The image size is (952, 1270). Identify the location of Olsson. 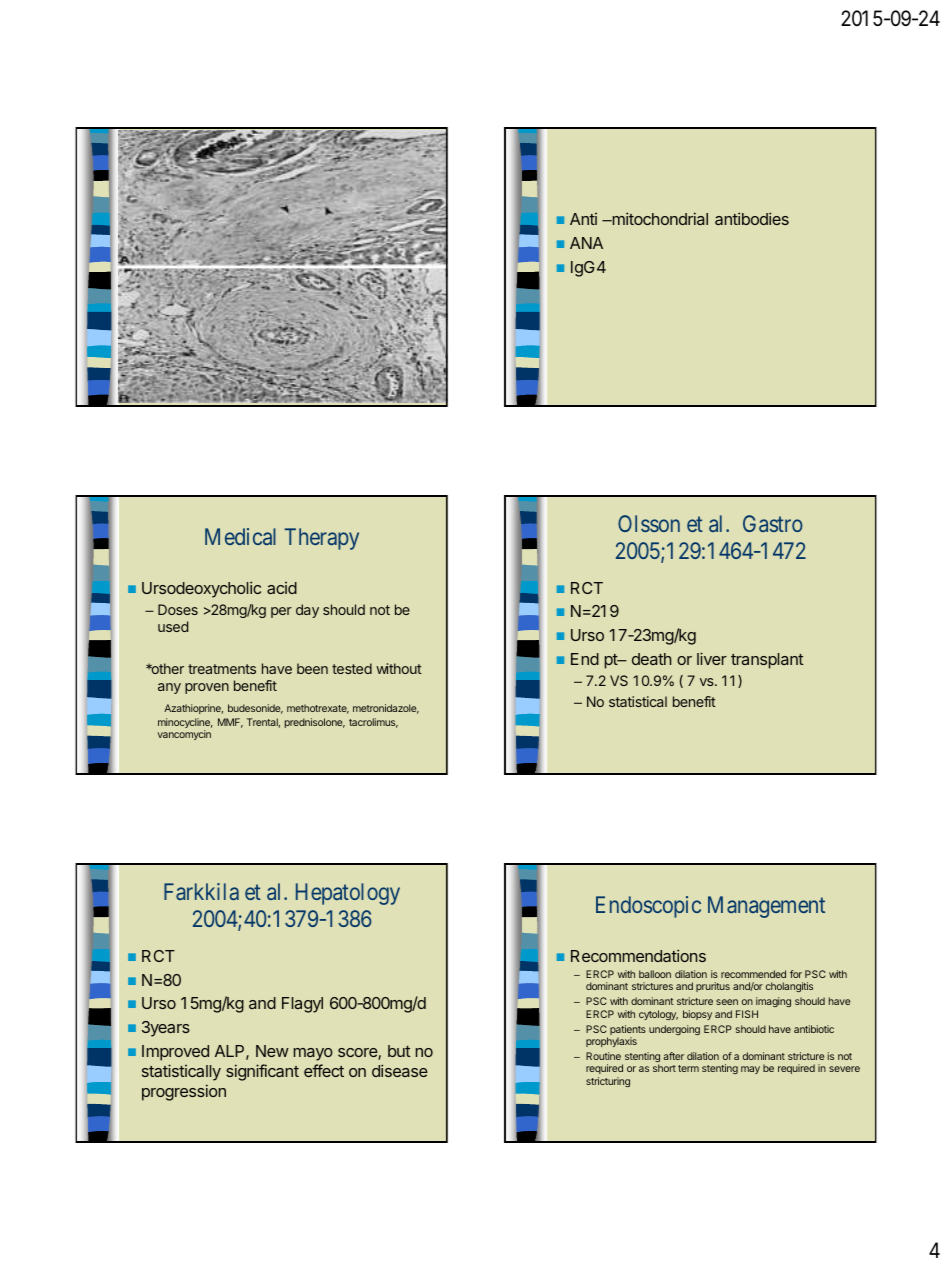
(649, 523).
